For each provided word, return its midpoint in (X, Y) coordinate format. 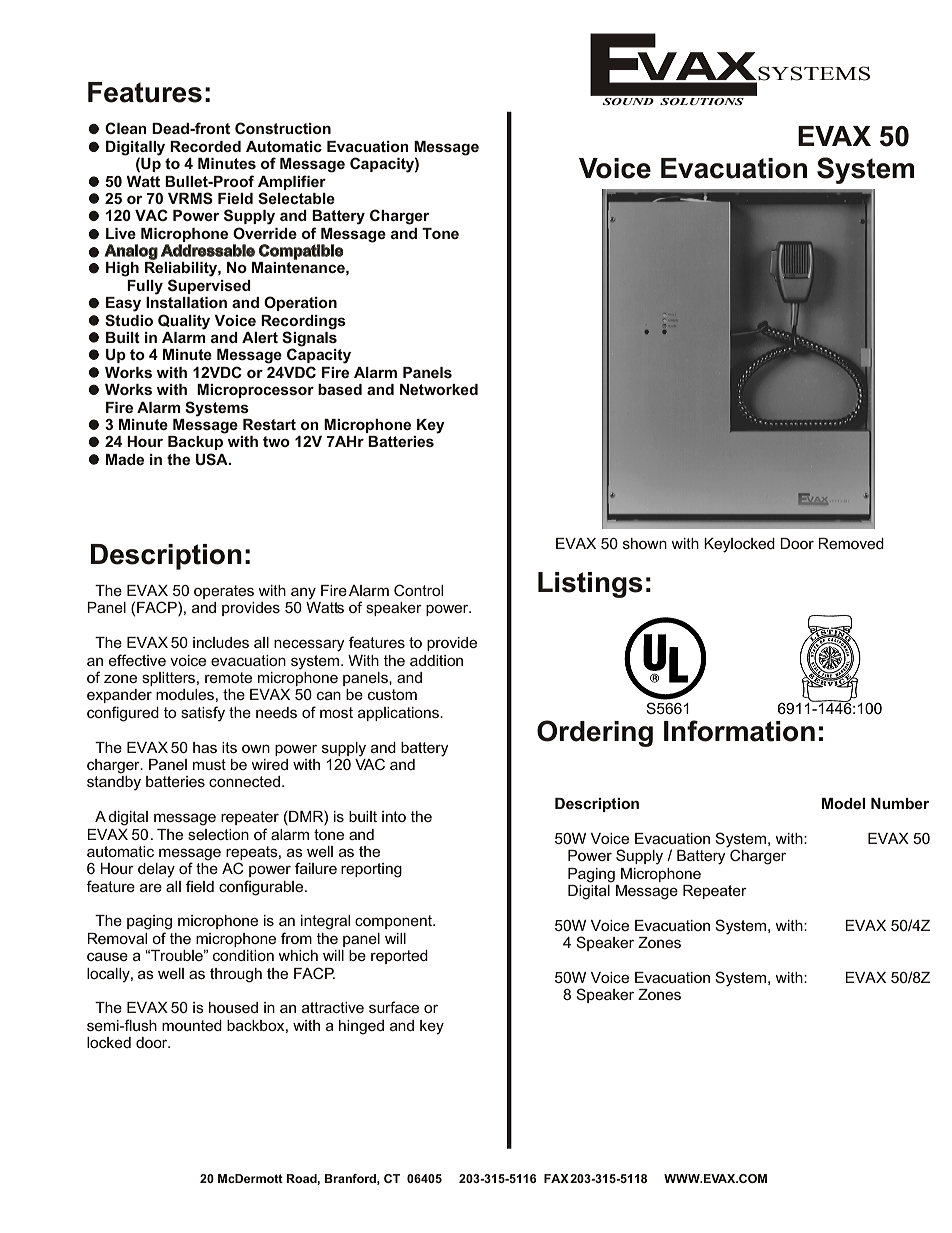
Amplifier (292, 182)
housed (233, 1007)
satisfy (203, 714)
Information (739, 731)
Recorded (205, 146)
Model (843, 803)
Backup (195, 443)
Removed (851, 543)
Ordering (595, 733)
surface (394, 1007)
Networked (439, 389)
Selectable (296, 198)
